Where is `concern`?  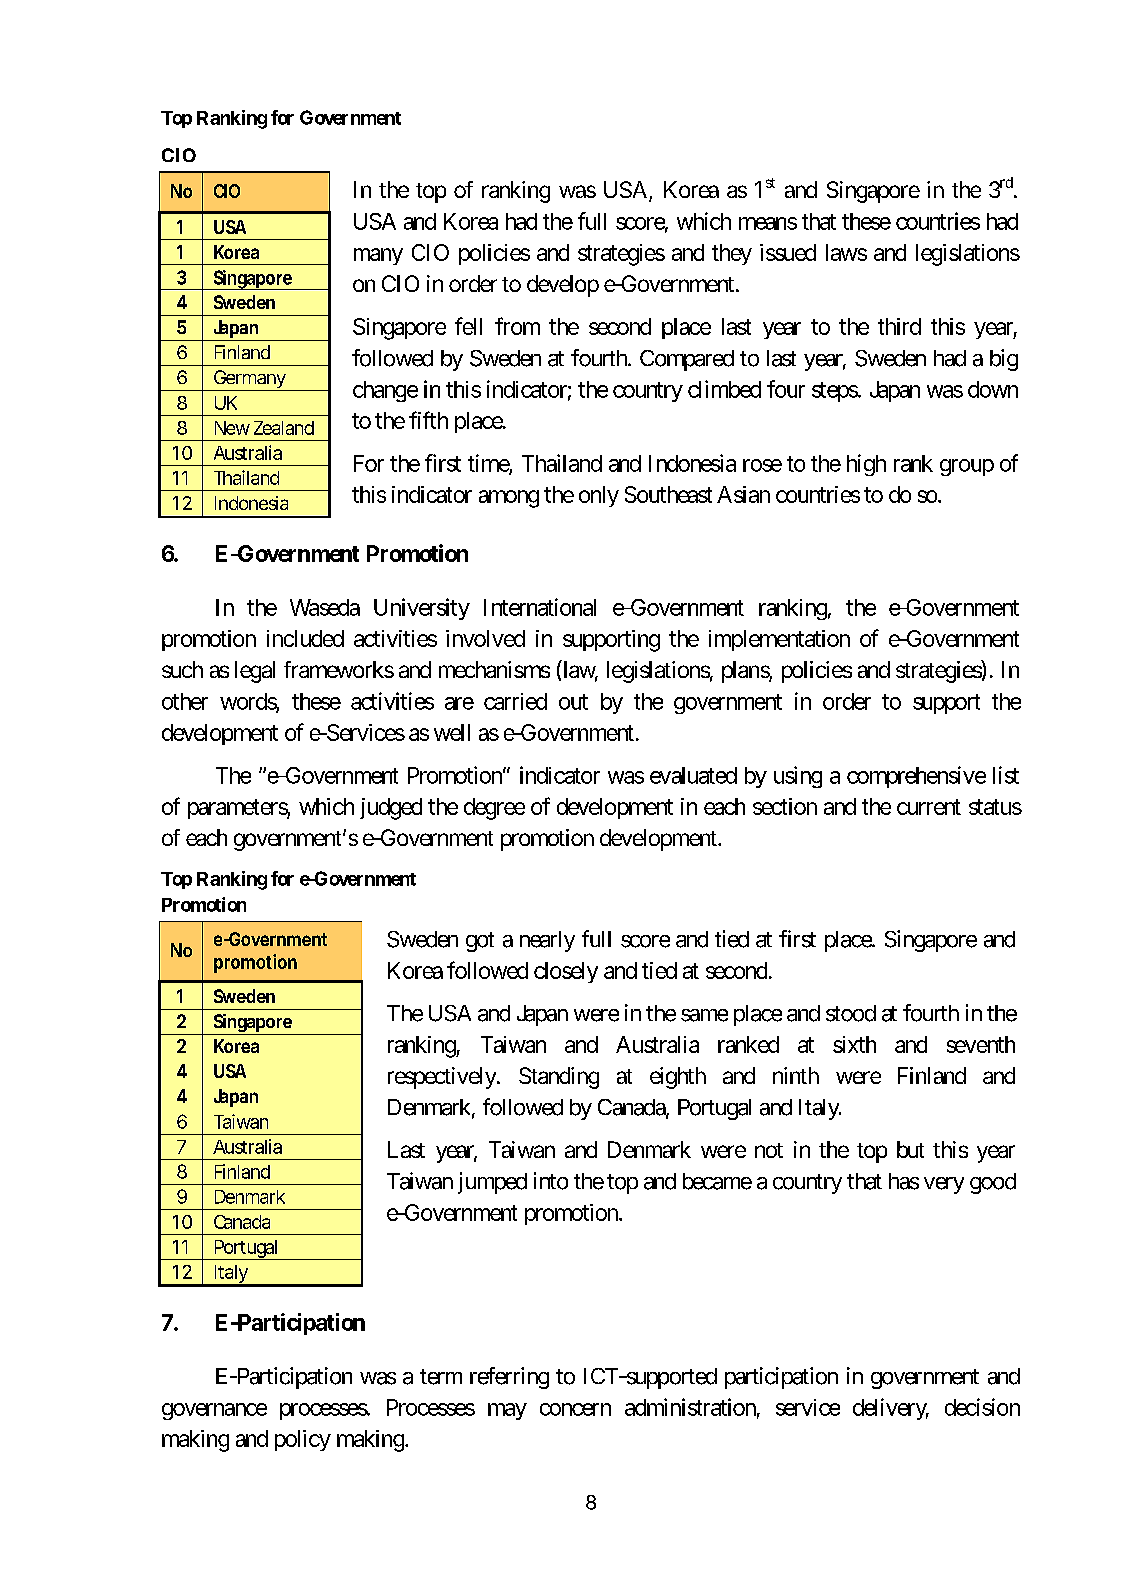
concern is located at coordinates (575, 1409).
